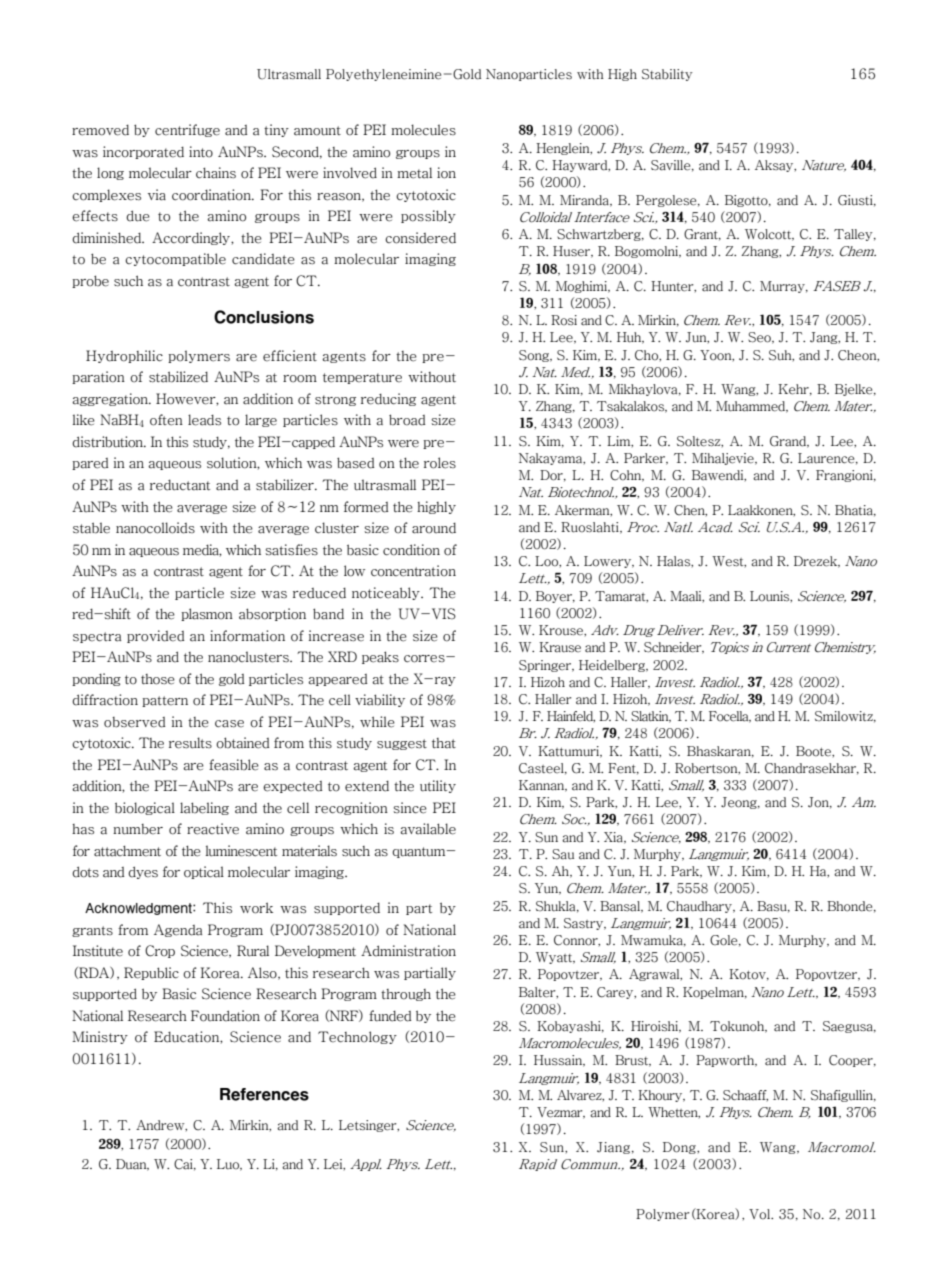  I want to click on dyes, so click(143, 872).
